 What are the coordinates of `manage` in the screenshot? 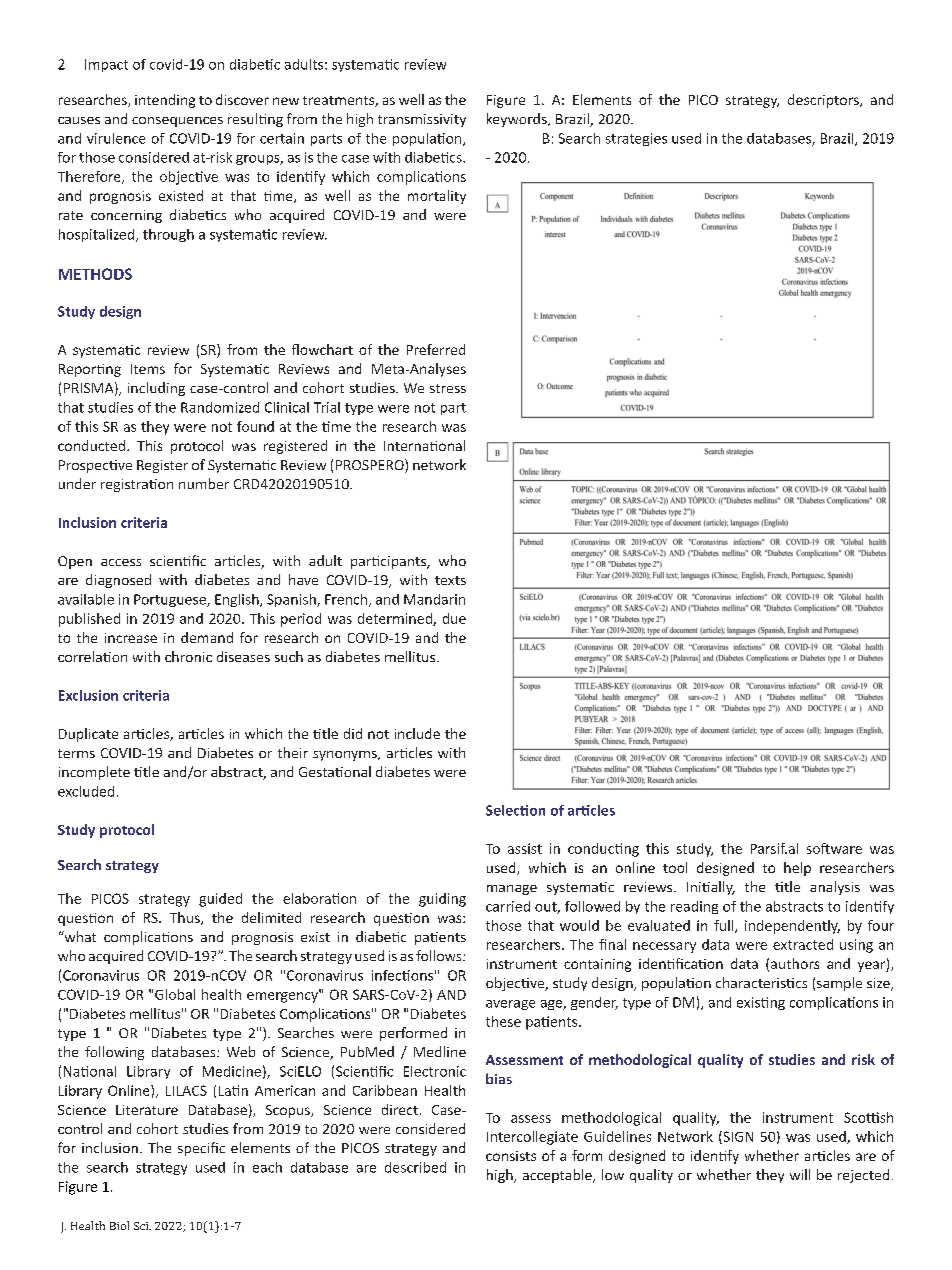 It's located at (512, 890).
